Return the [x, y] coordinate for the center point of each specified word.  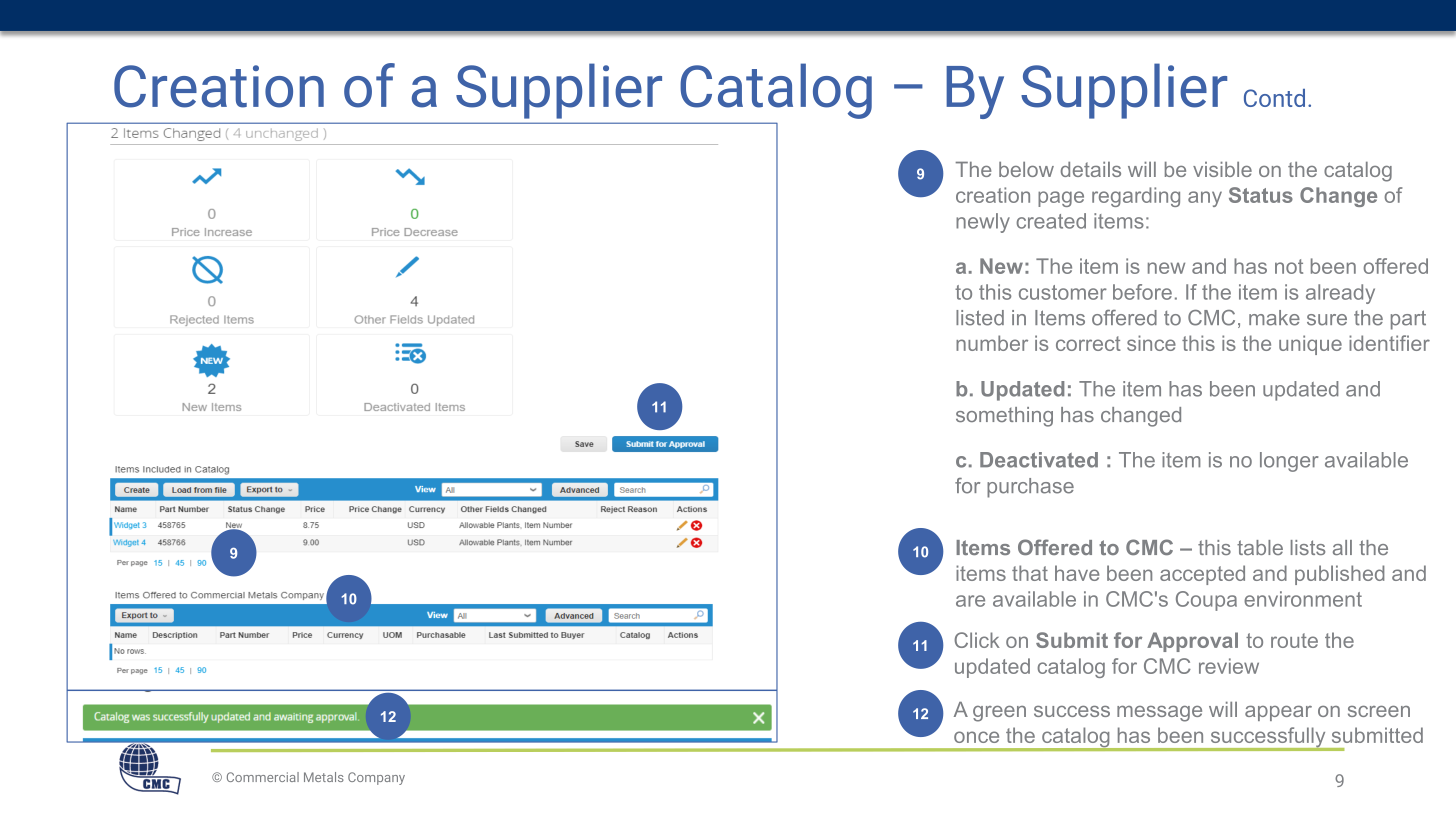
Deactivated [1039, 460]
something [1004, 417]
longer [1289, 462]
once [976, 737]
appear [1278, 713]
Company [376, 778]
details [1091, 169]
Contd [1274, 98]
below [1026, 169]
